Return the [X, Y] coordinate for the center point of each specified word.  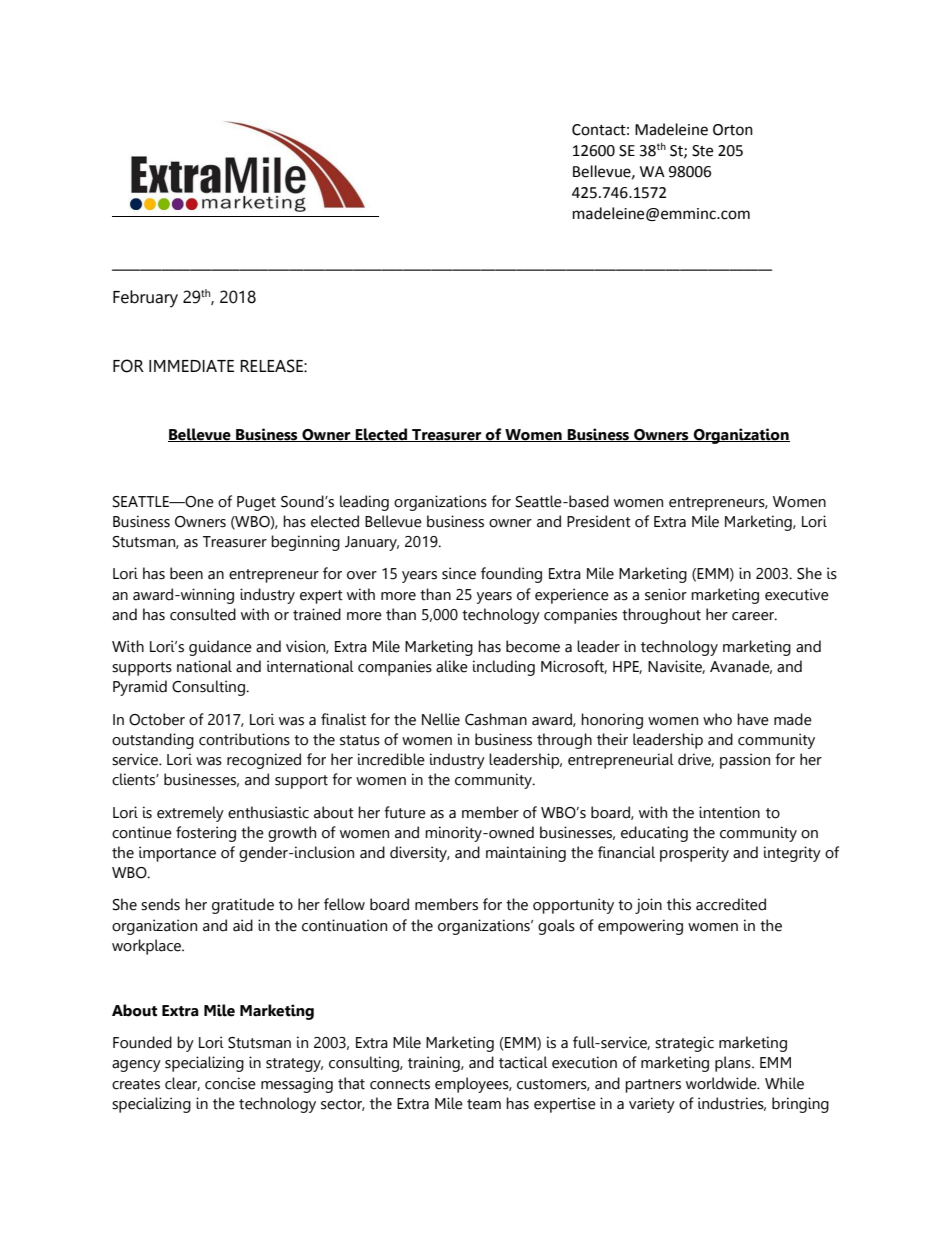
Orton [733, 130]
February [145, 299]
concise [230, 1083]
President [599, 521]
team [484, 1104]
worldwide [722, 1083]
